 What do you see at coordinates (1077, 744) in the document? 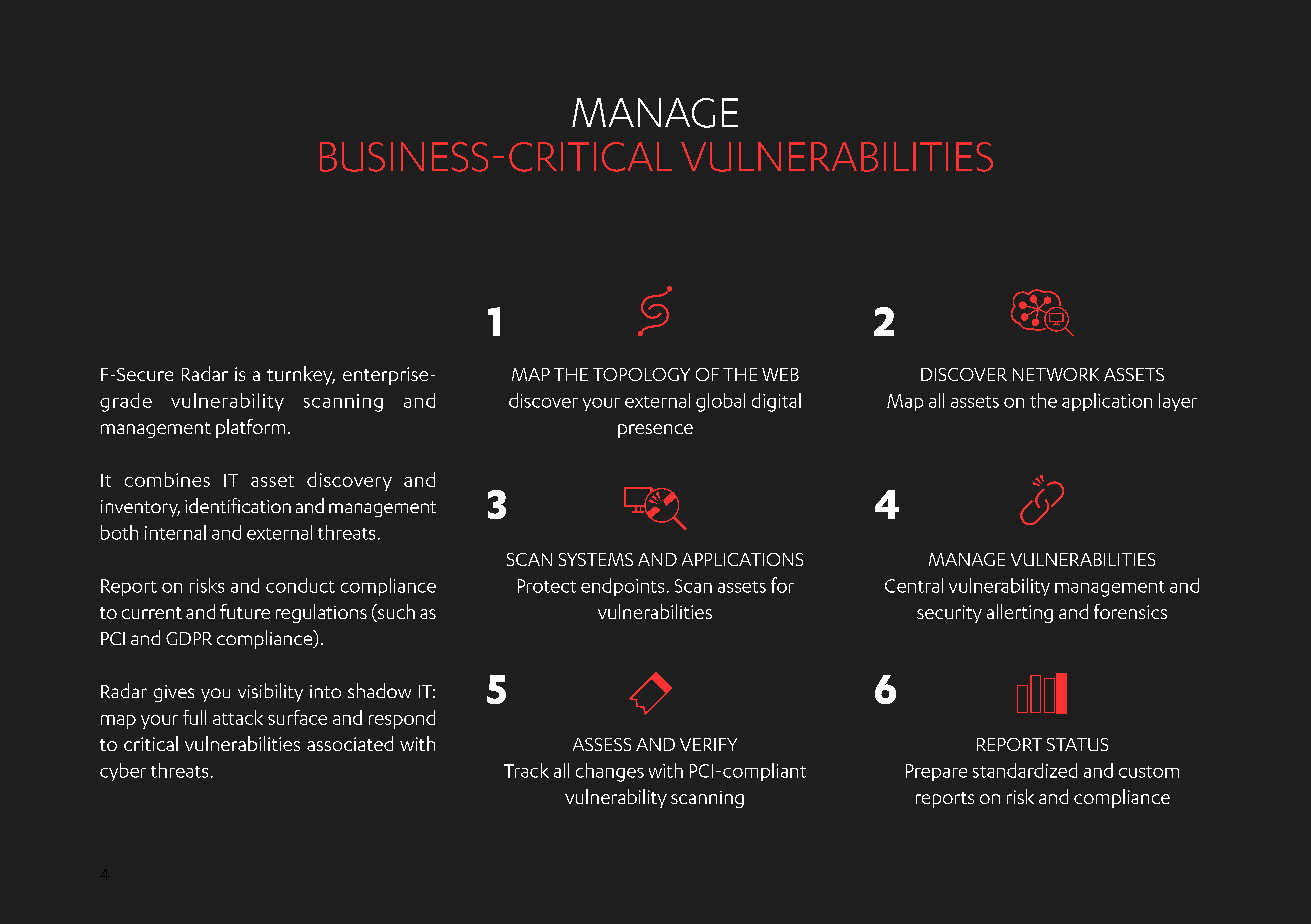
I see `STATUS` at bounding box center [1077, 744].
